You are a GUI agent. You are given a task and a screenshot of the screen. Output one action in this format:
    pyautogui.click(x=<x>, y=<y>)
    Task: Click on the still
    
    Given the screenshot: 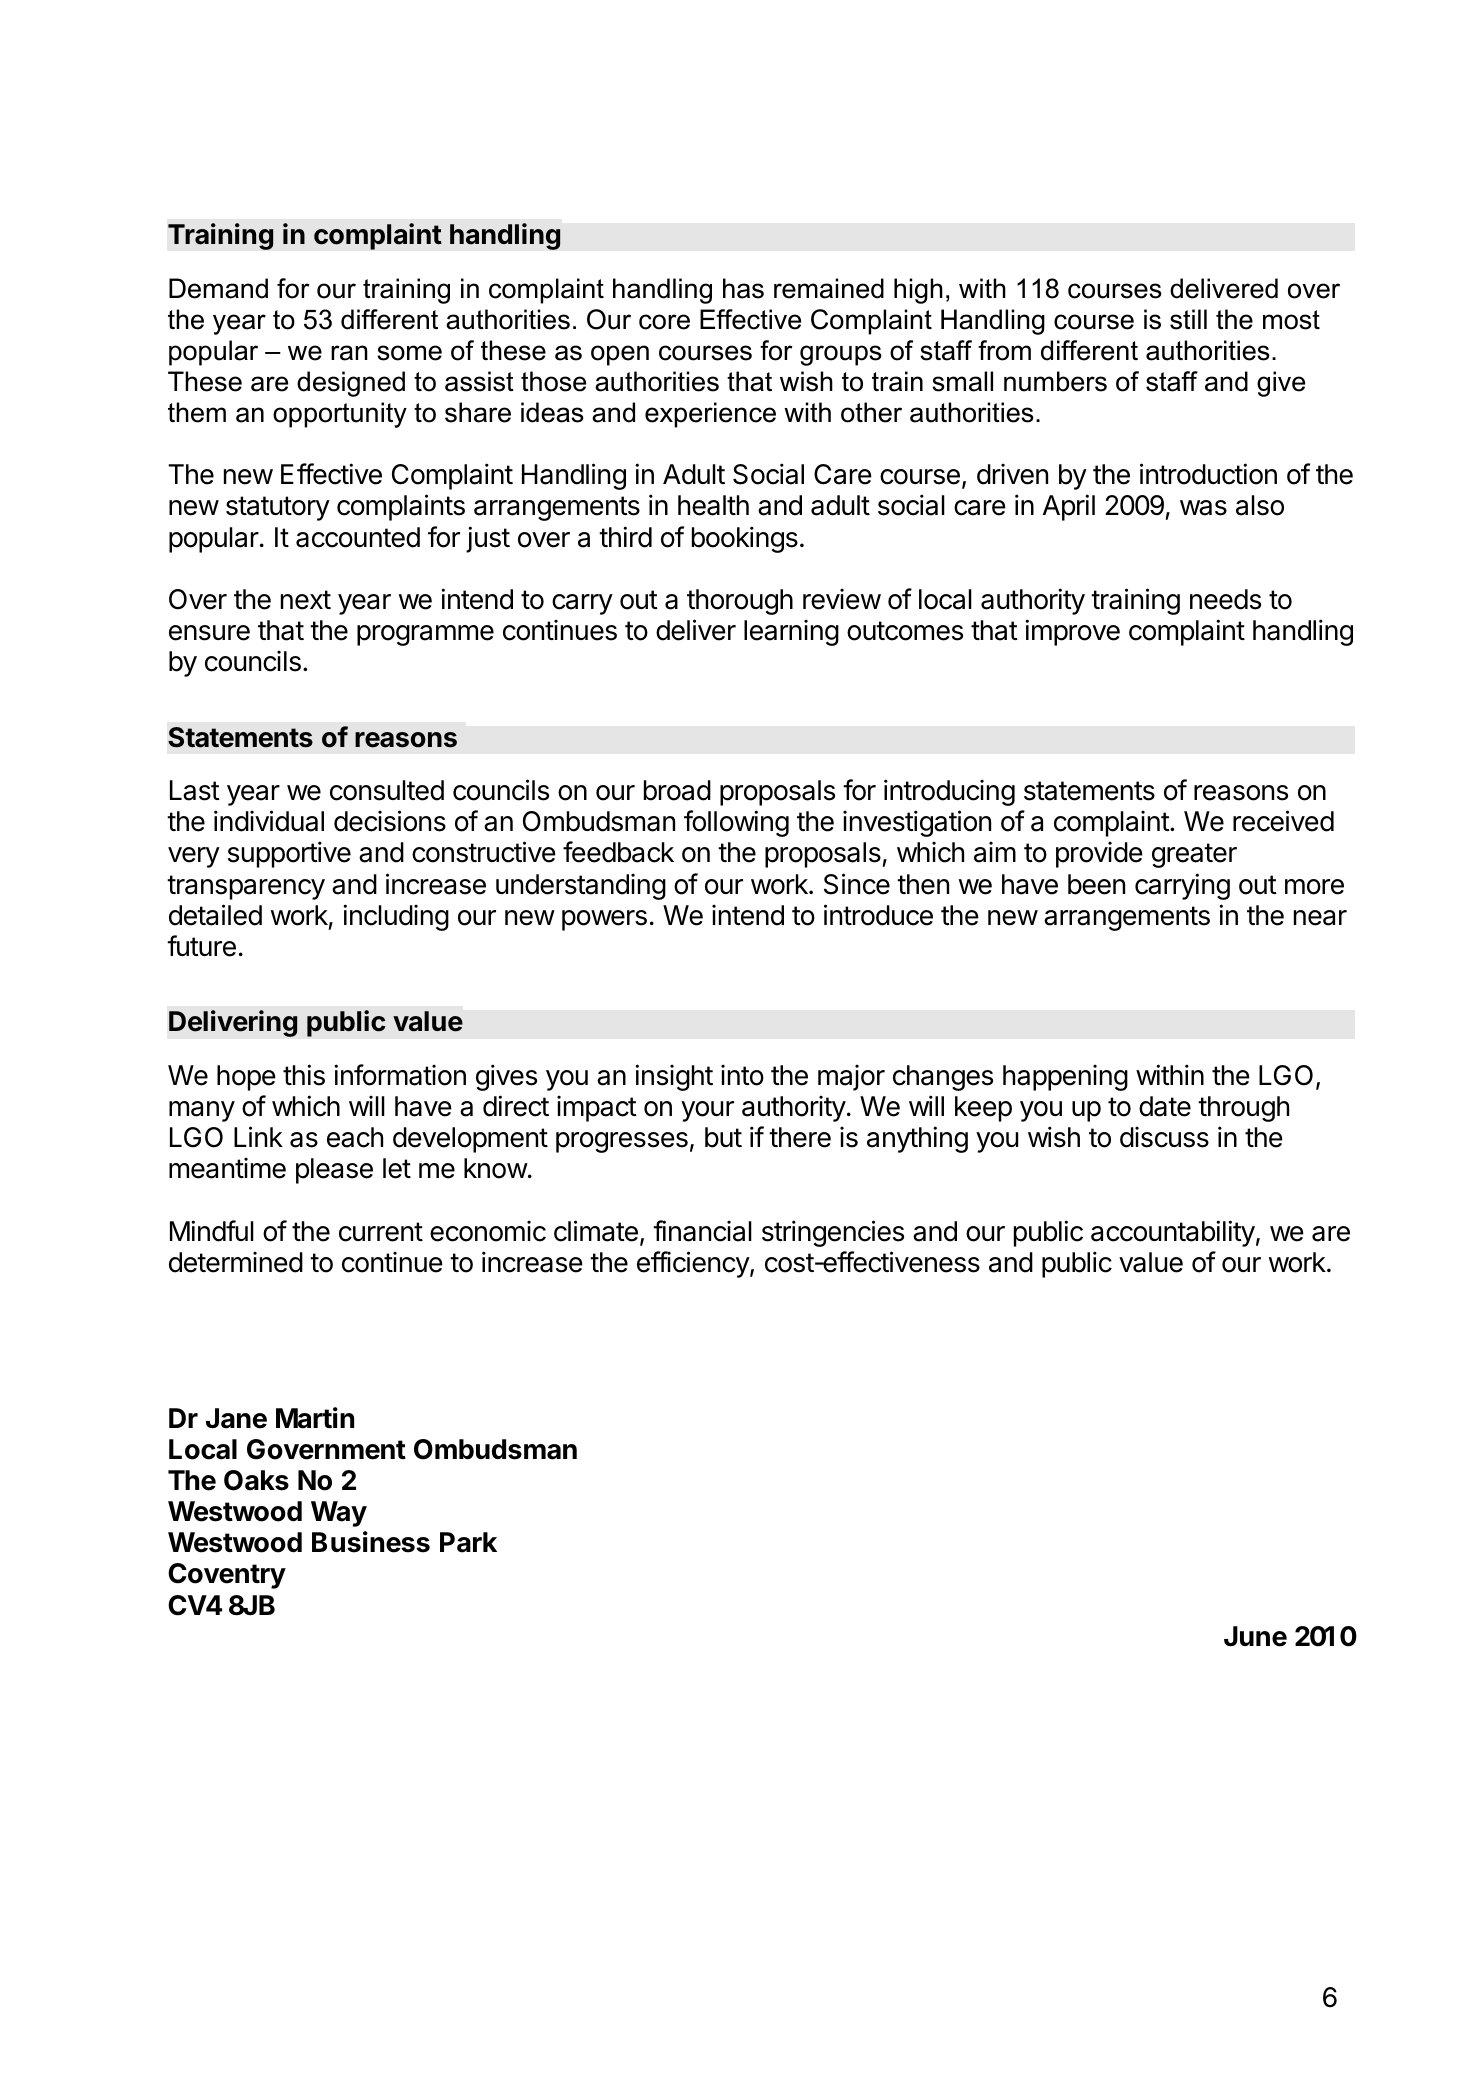 What is the action you would take?
    pyautogui.click(x=1188, y=319)
